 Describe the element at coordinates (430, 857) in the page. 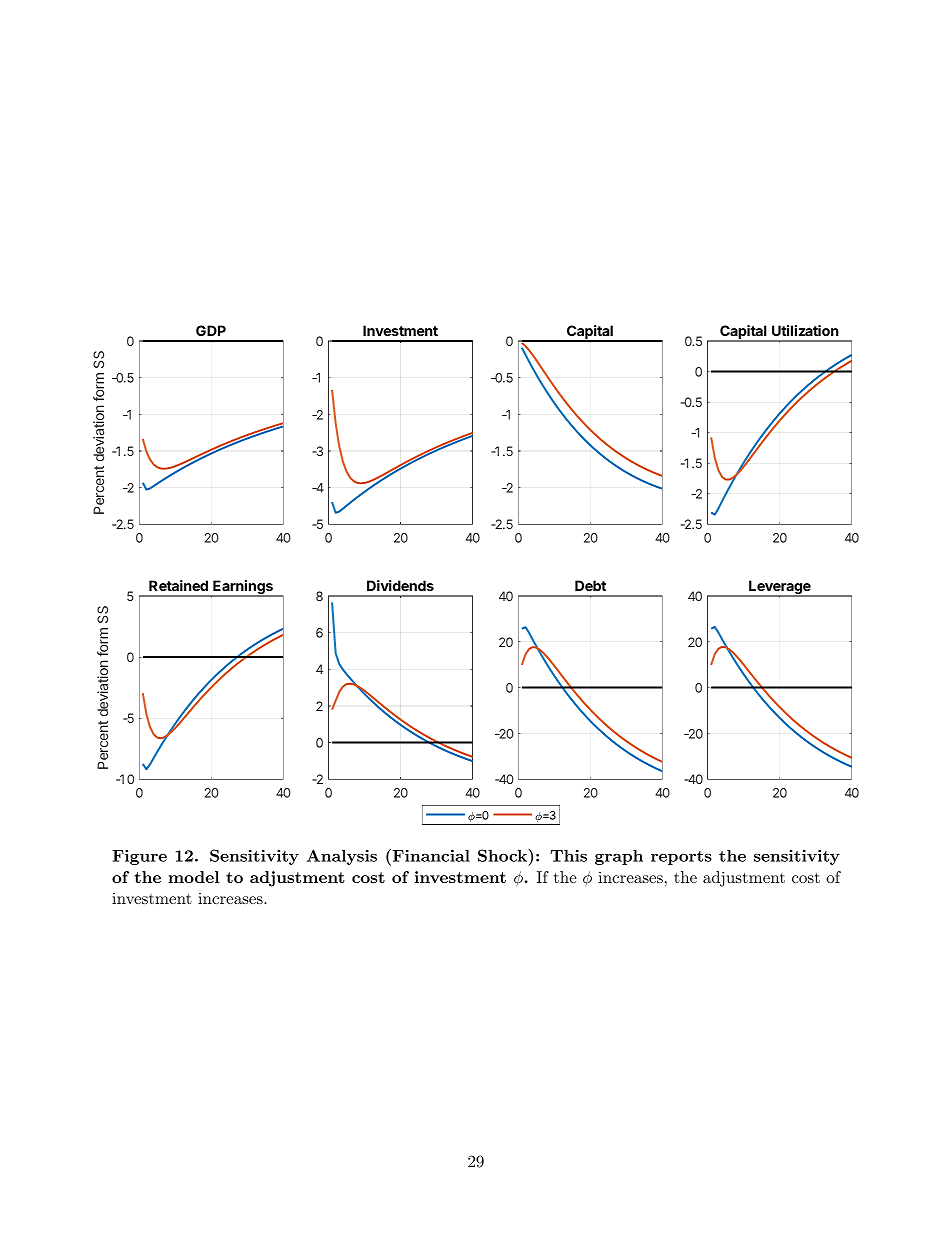

I see `Financial` at that location.
